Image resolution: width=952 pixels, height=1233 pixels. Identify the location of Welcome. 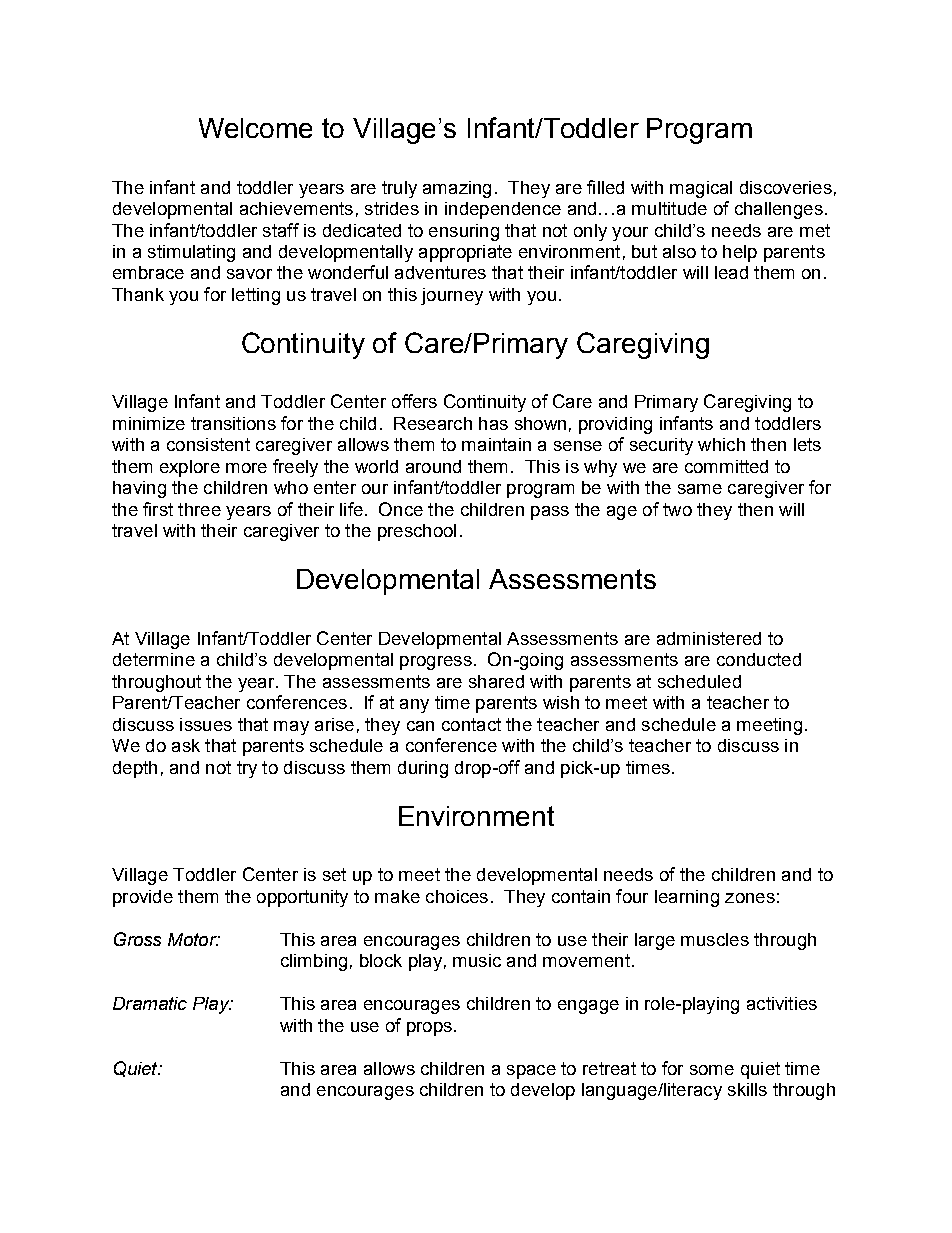
(255, 128).
